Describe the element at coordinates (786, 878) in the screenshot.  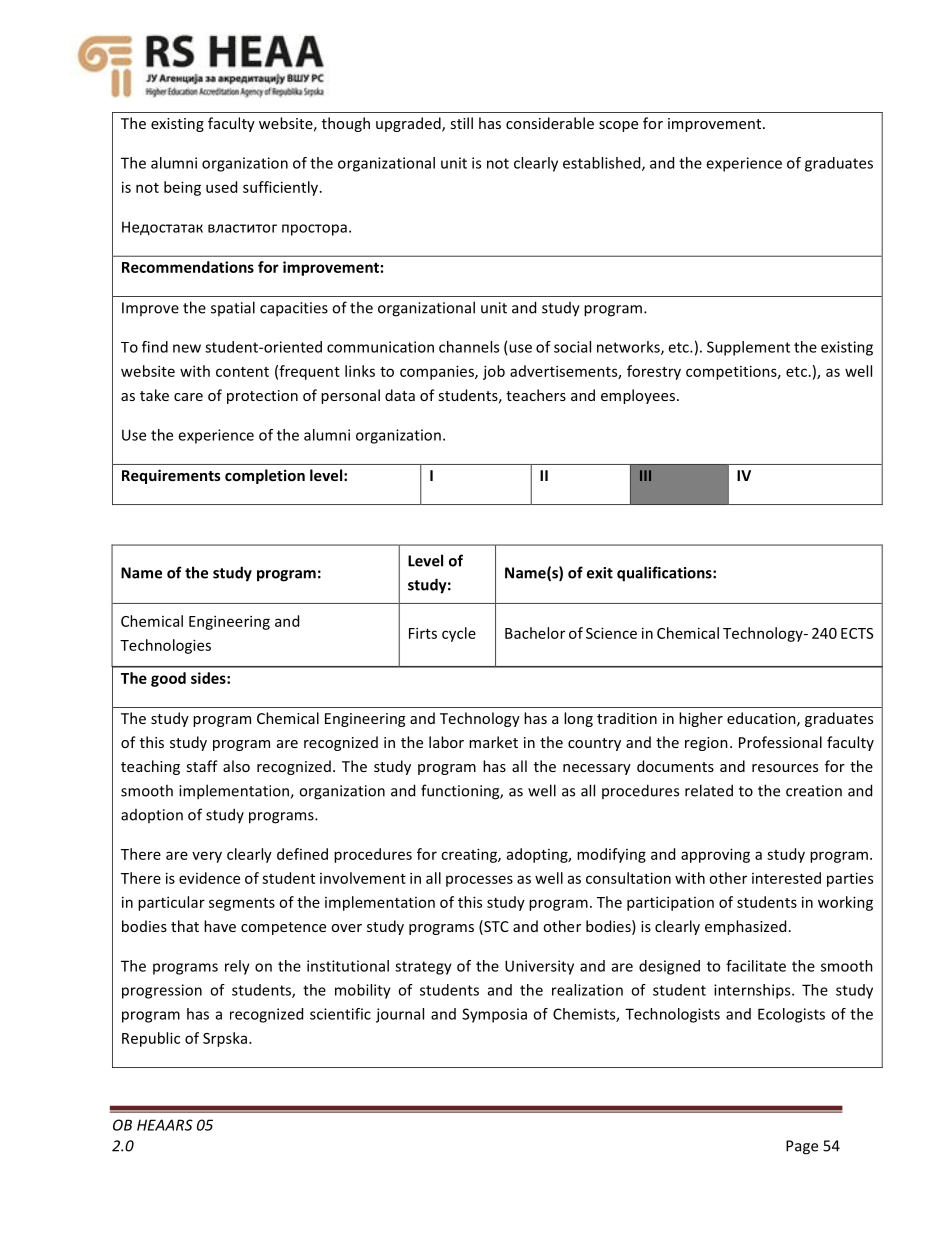
I see `interested` at that location.
